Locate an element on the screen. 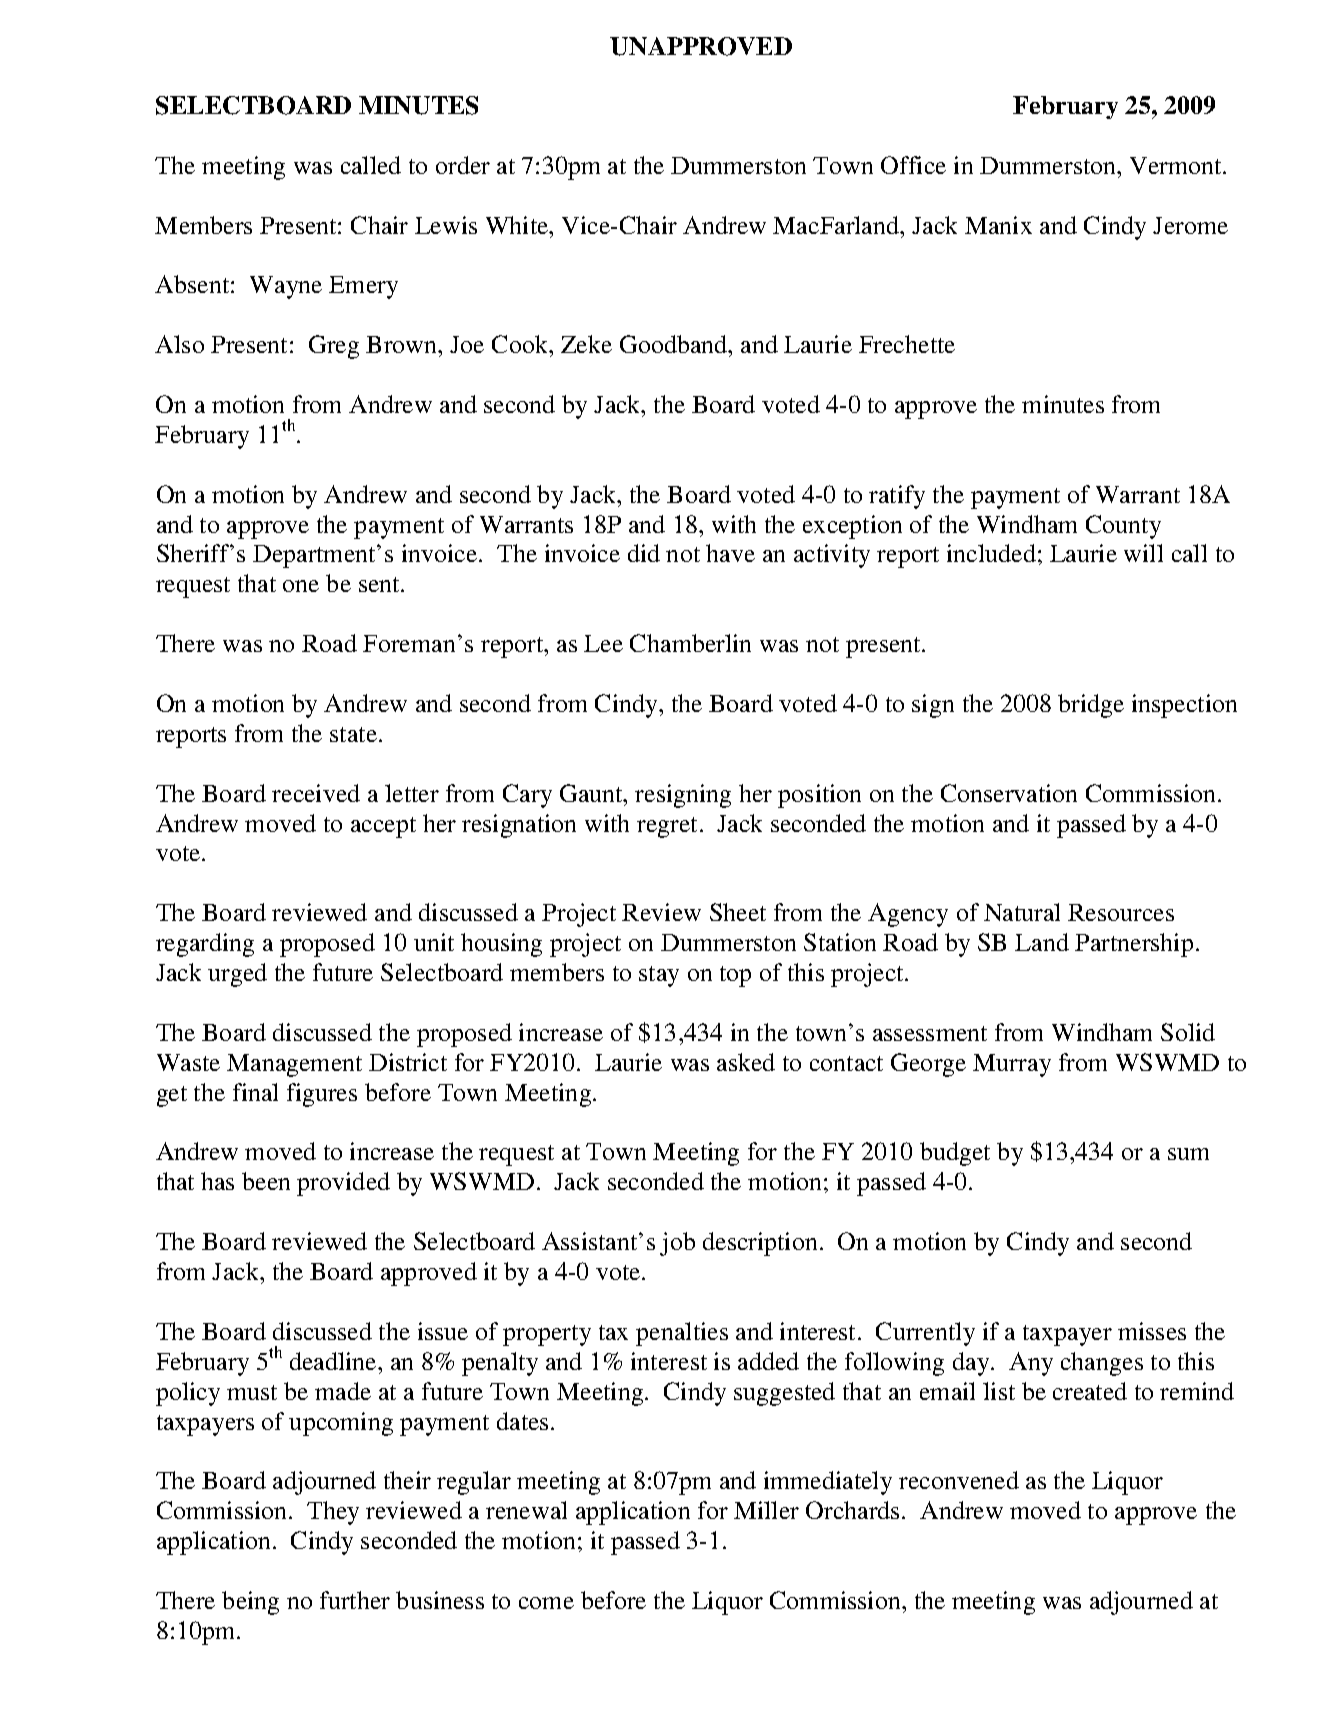  Resources is located at coordinates (1121, 912).
